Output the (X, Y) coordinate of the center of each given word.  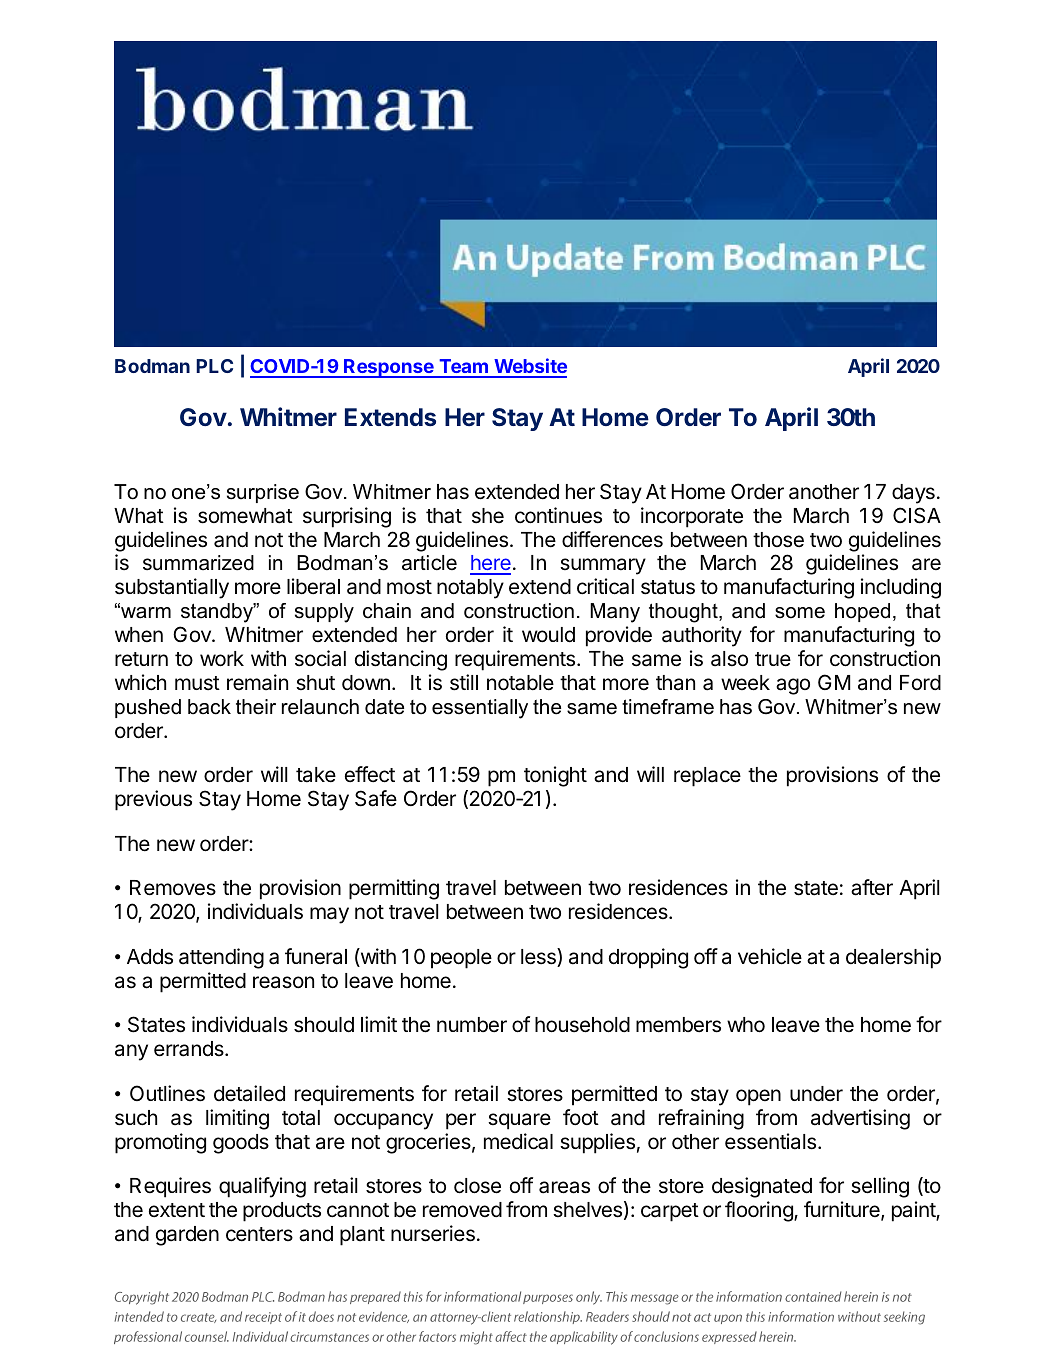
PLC (214, 366)
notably (470, 589)
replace (707, 777)
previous (153, 800)
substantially (172, 588)
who (746, 1025)
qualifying (262, 1187)
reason (283, 982)
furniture (843, 1210)
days (913, 494)
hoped (862, 612)
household (582, 1025)
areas (564, 1187)
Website (529, 367)
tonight (555, 776)
